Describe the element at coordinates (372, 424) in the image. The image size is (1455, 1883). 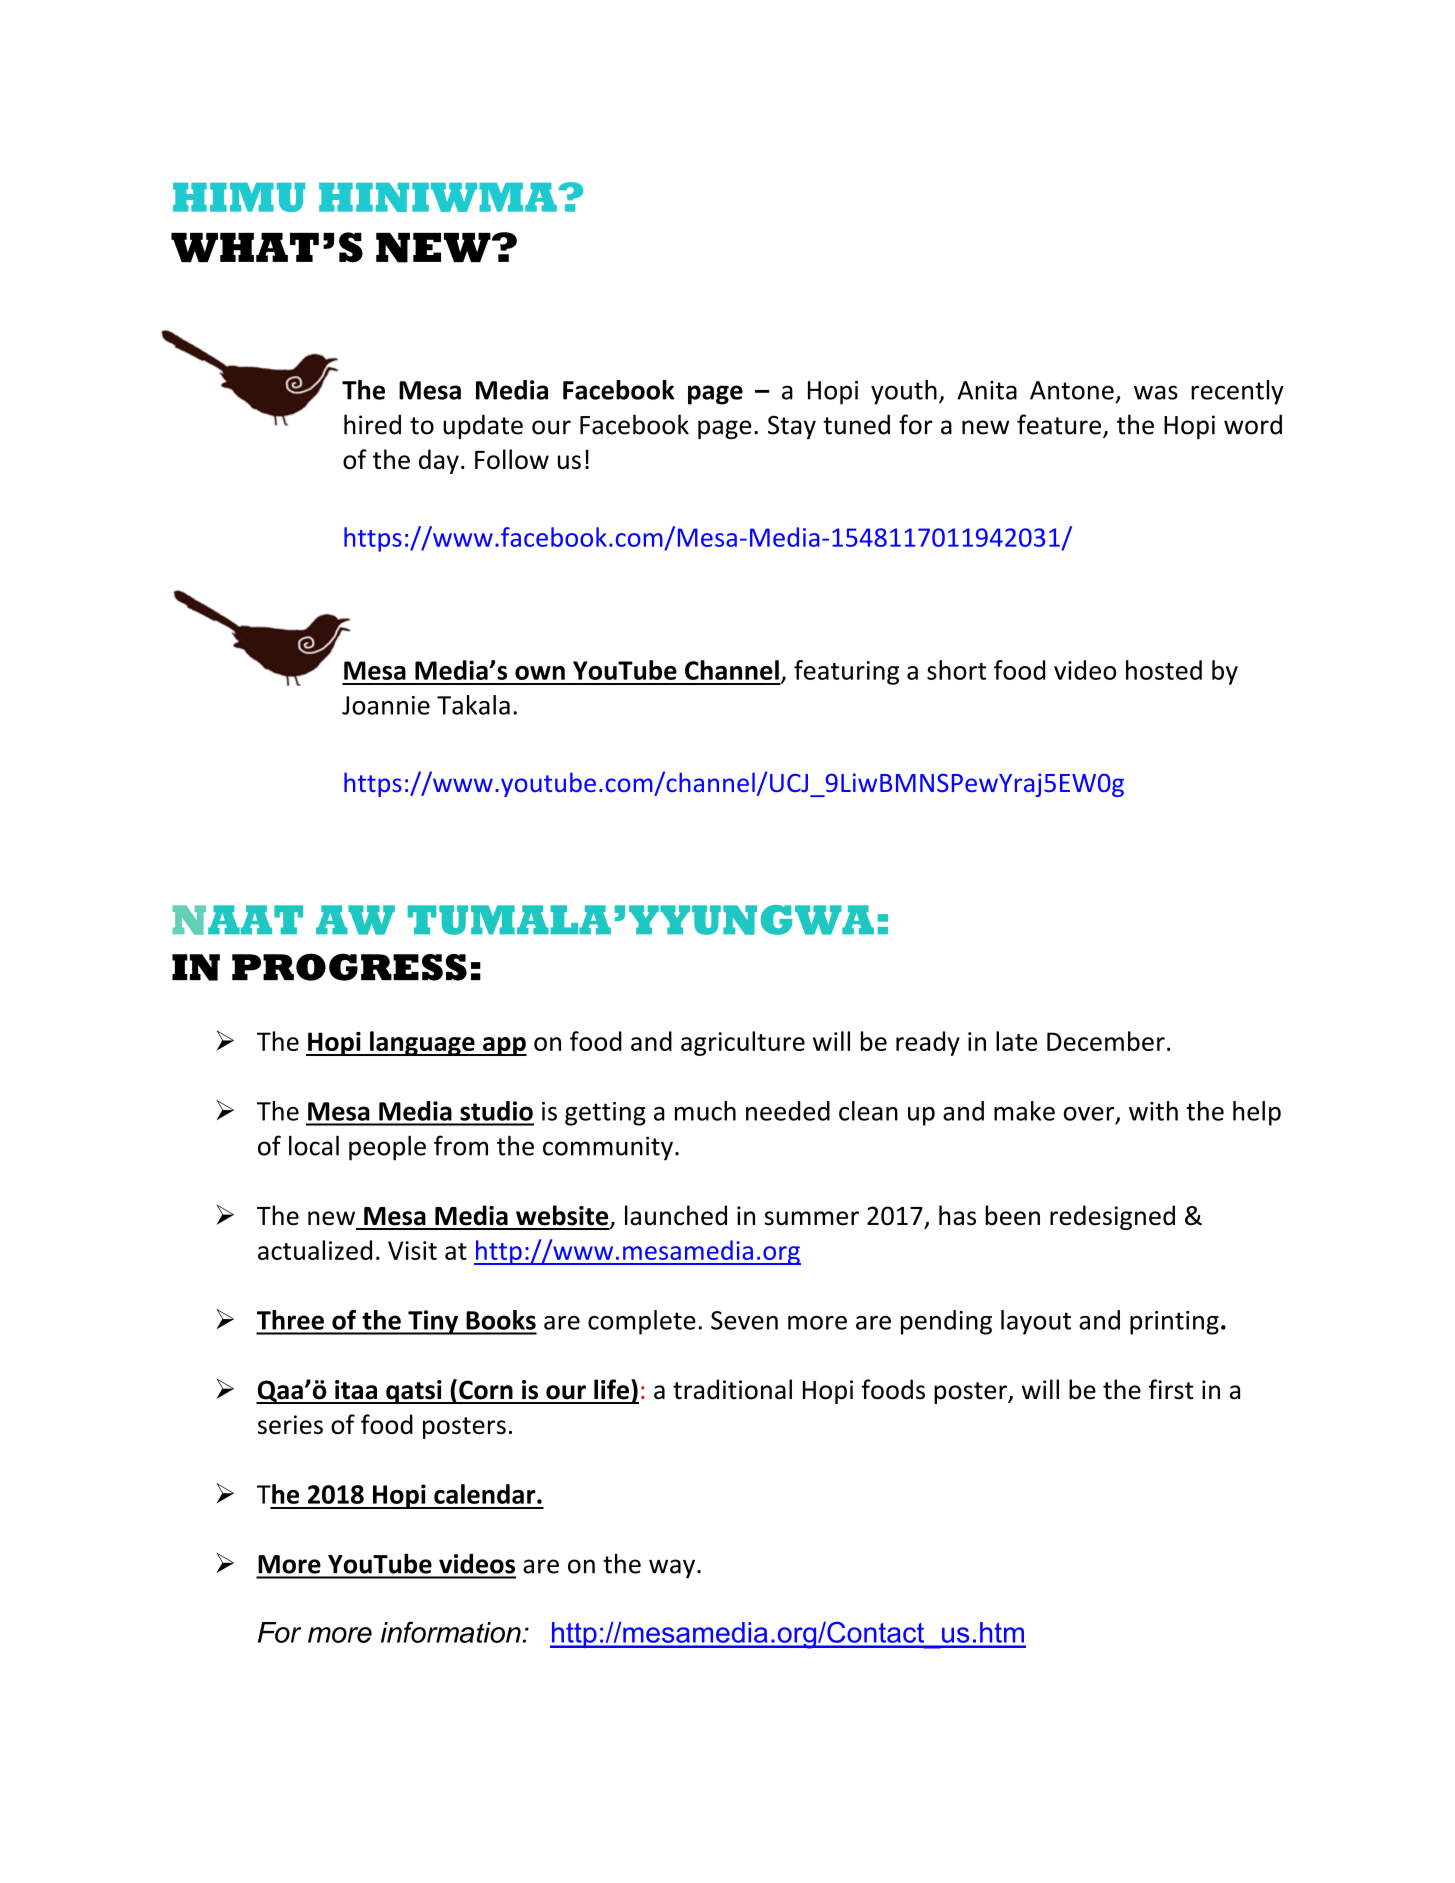
I see `hired` at that location.
